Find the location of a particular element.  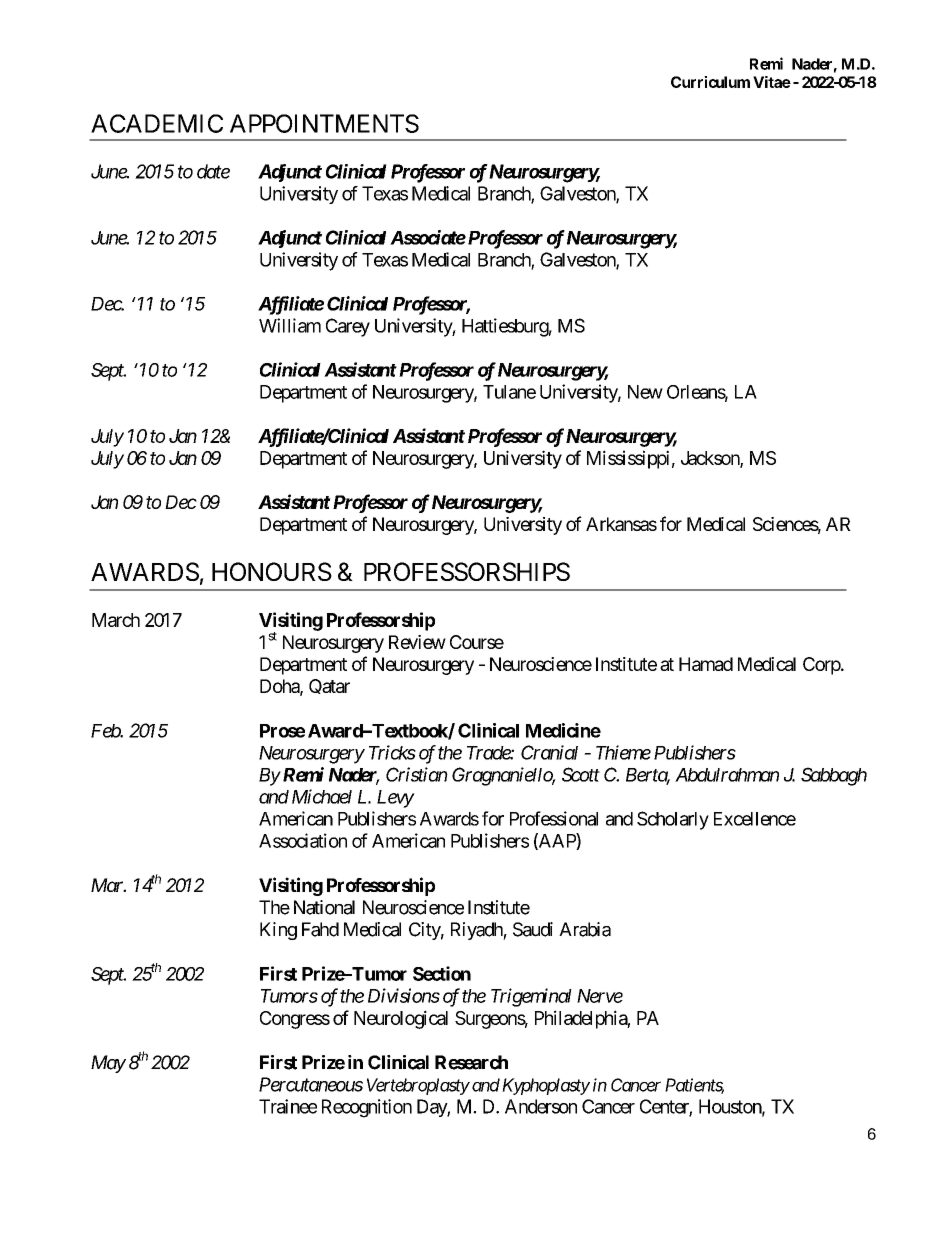

ACADEMIC is located at coordinates (157, 123).
